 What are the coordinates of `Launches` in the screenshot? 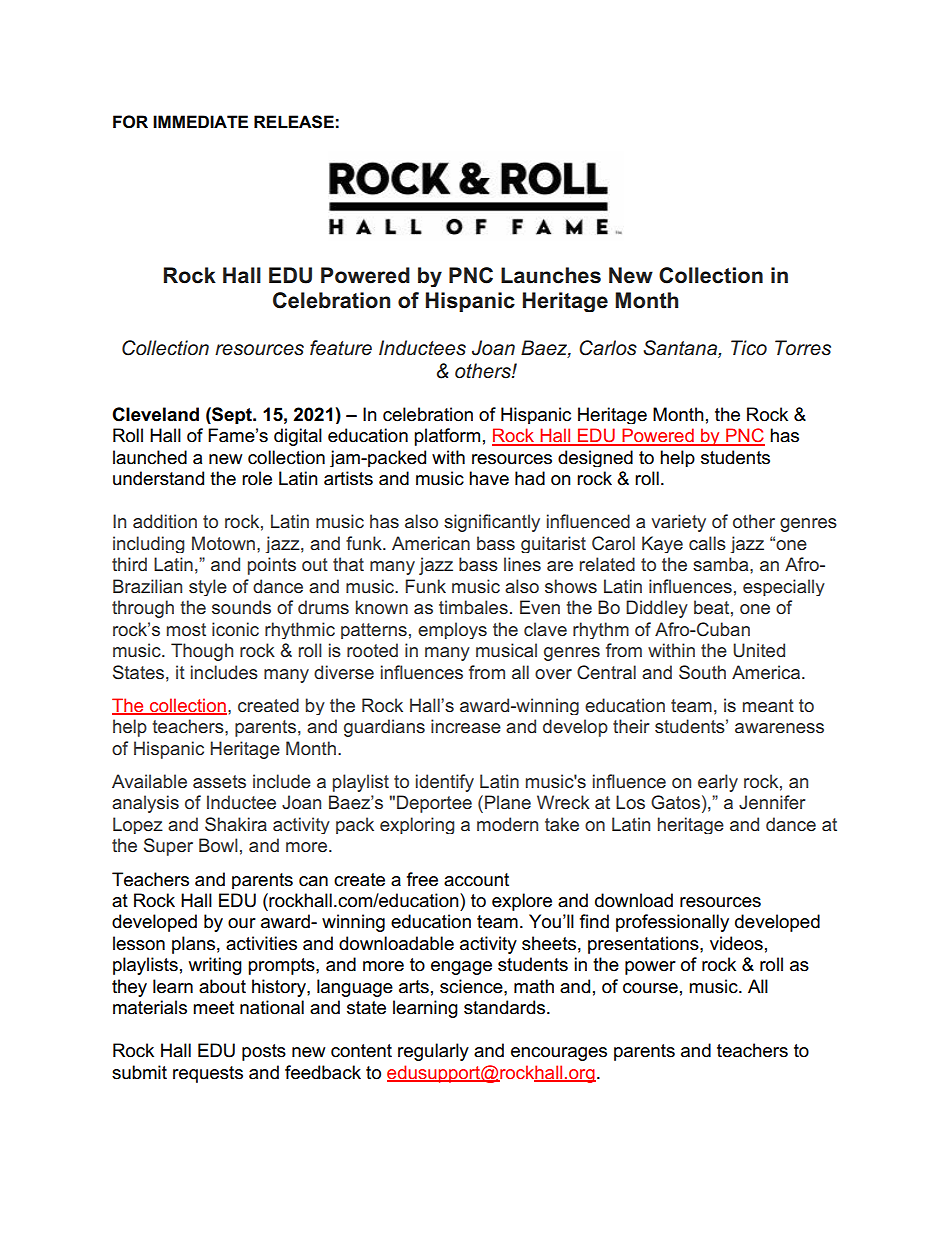 It's located at (551, 275).
